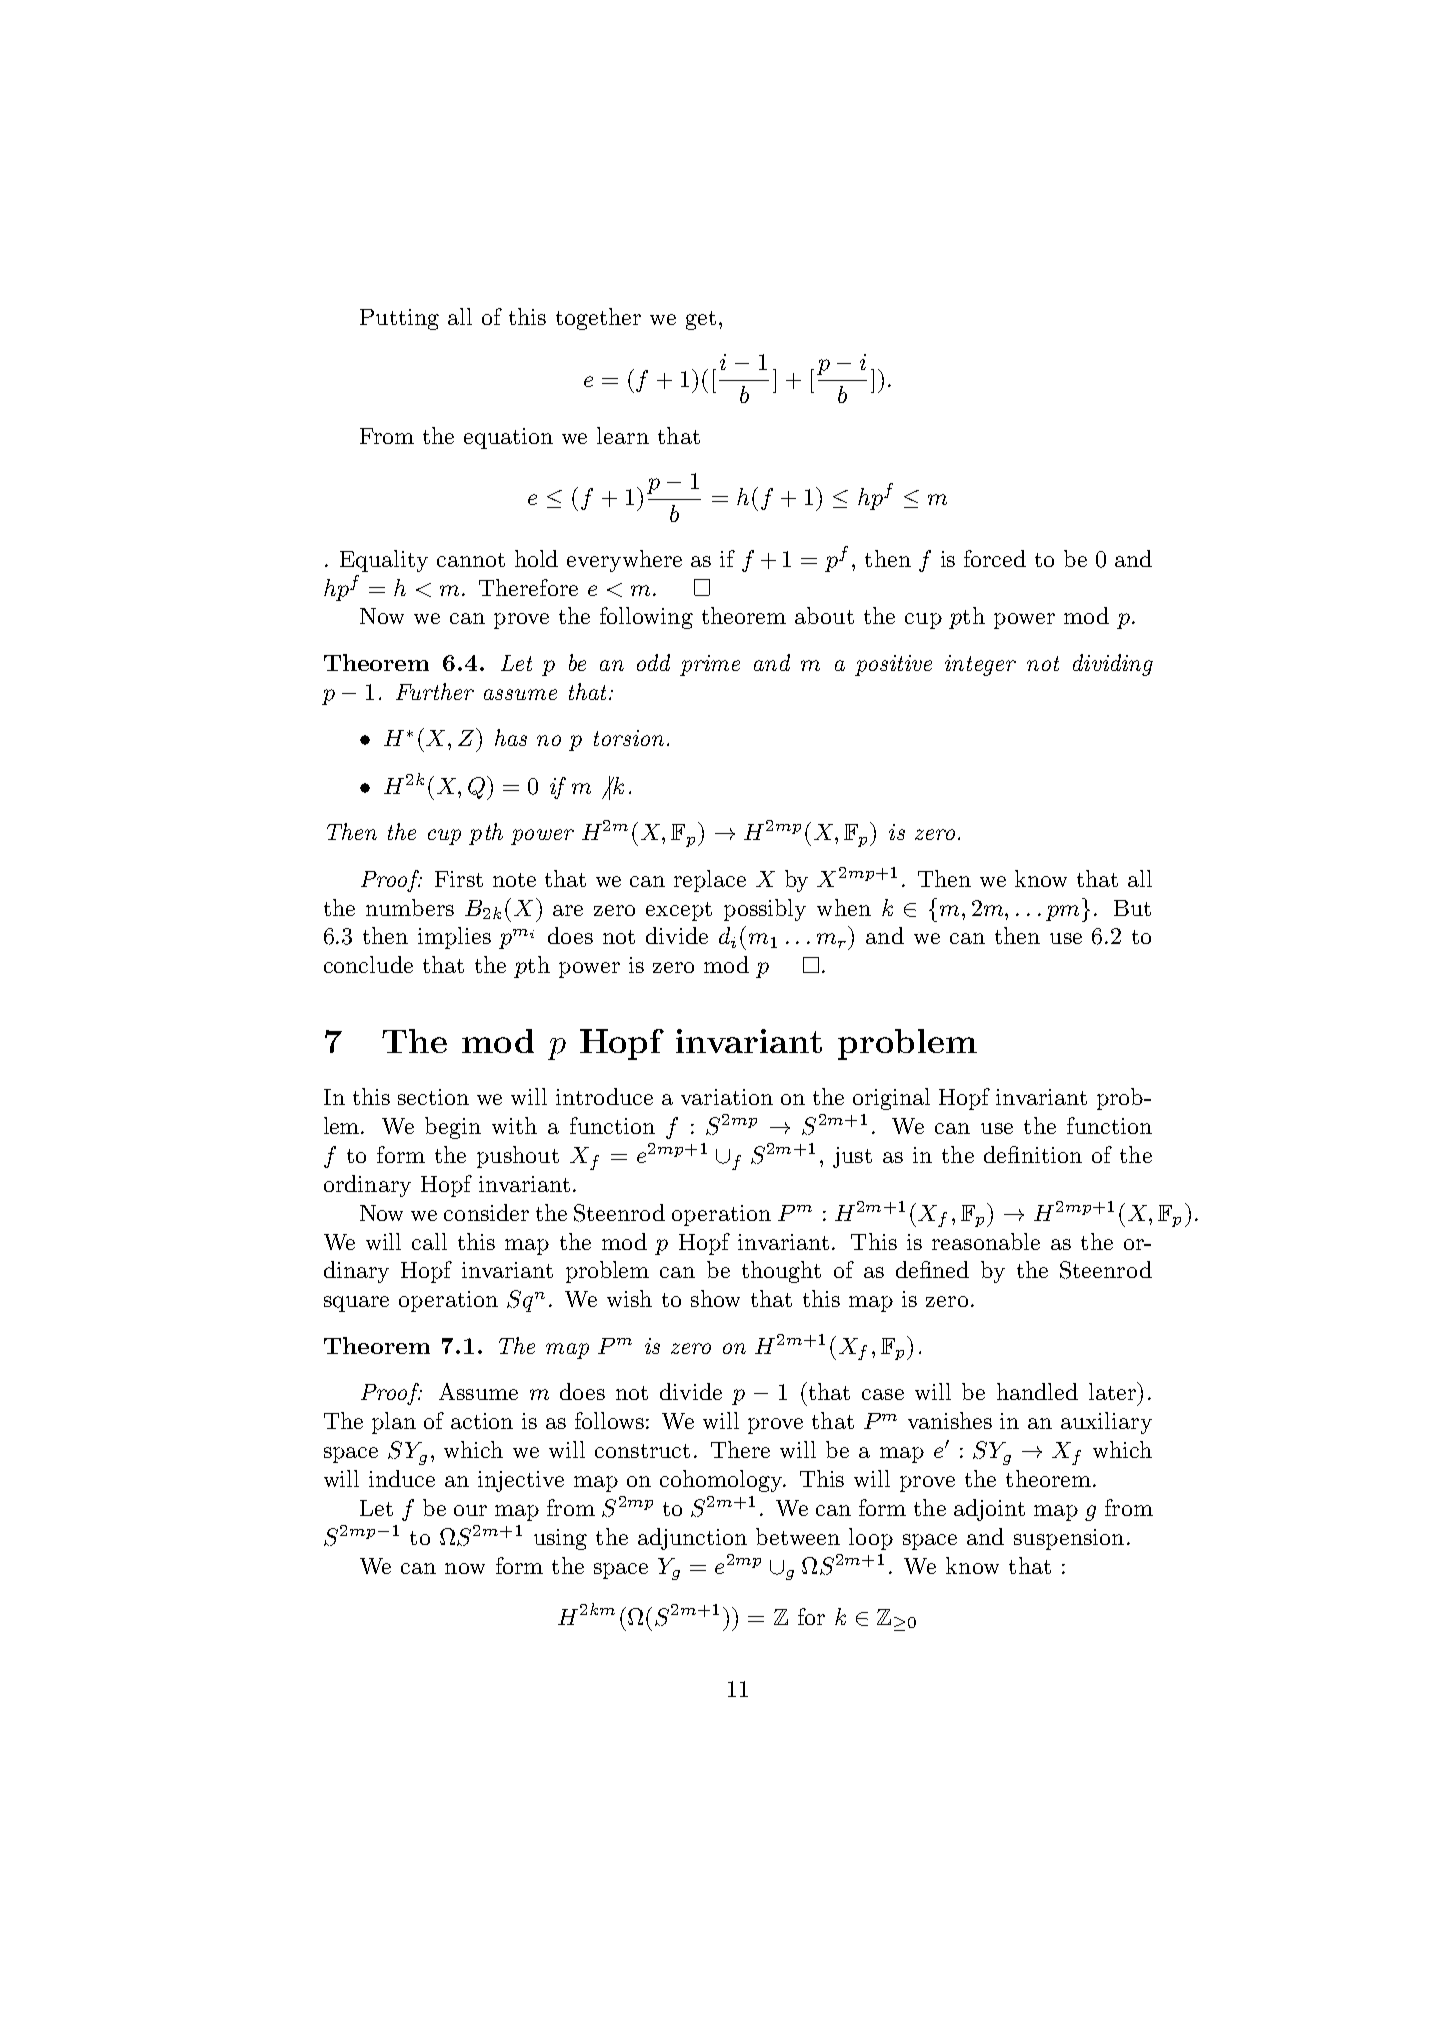 Image resolution: width=1437 pixels, height=2033 pixels. Describe the element at coordinates (433, 1097) in the screenshot. I see `section` at that location.
